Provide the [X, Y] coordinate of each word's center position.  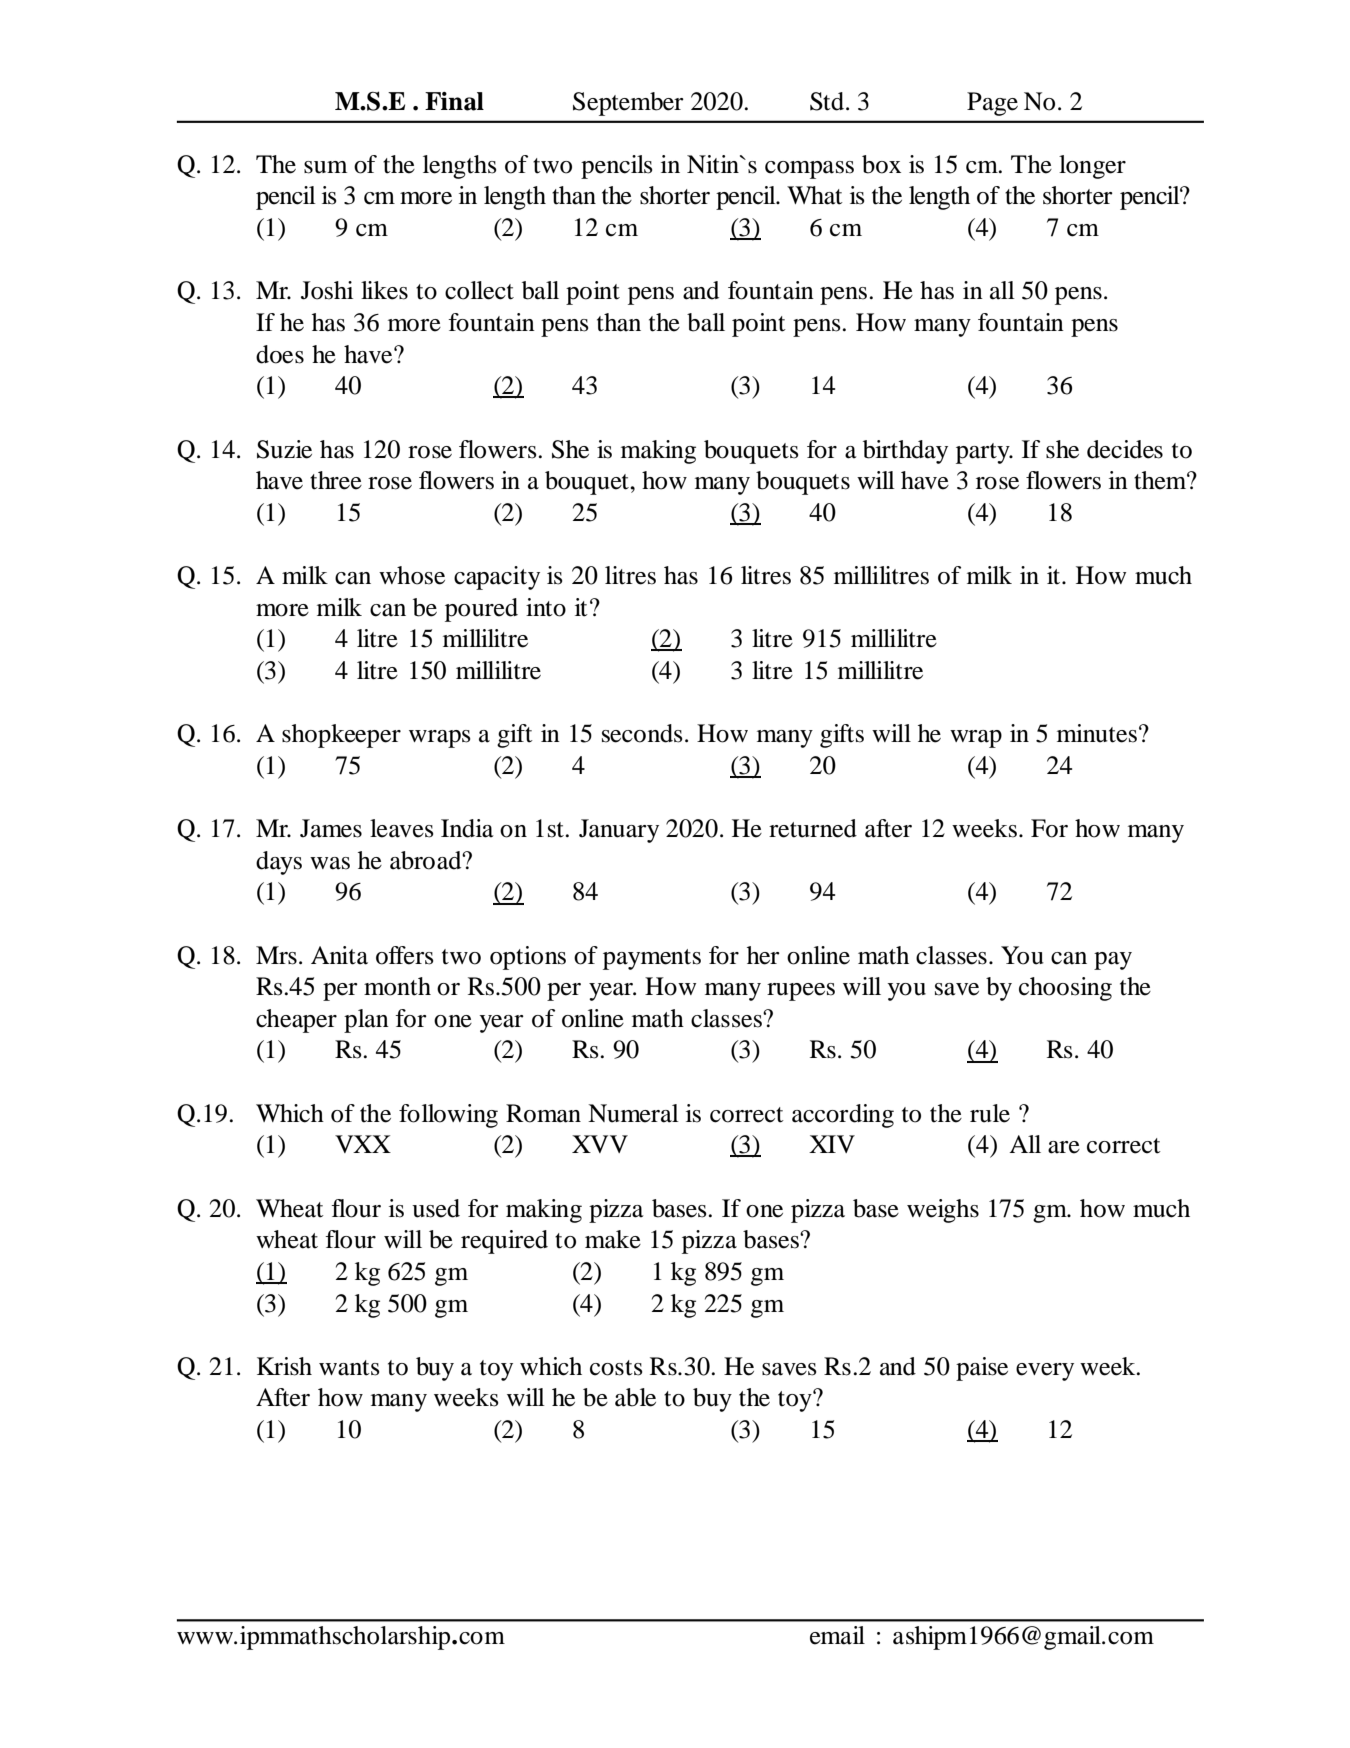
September [628, 104]
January [619, 831]
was [330, 863]
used [436, 1208]
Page [992, 104]
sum [325, 167]
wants [349, 1368]
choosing [1065, 989]
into [546, 607]
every [1045, 1372]
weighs [943, 1211]
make [613, 1239]
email [837, 1635]
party [984, 453]
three [336, 480]
